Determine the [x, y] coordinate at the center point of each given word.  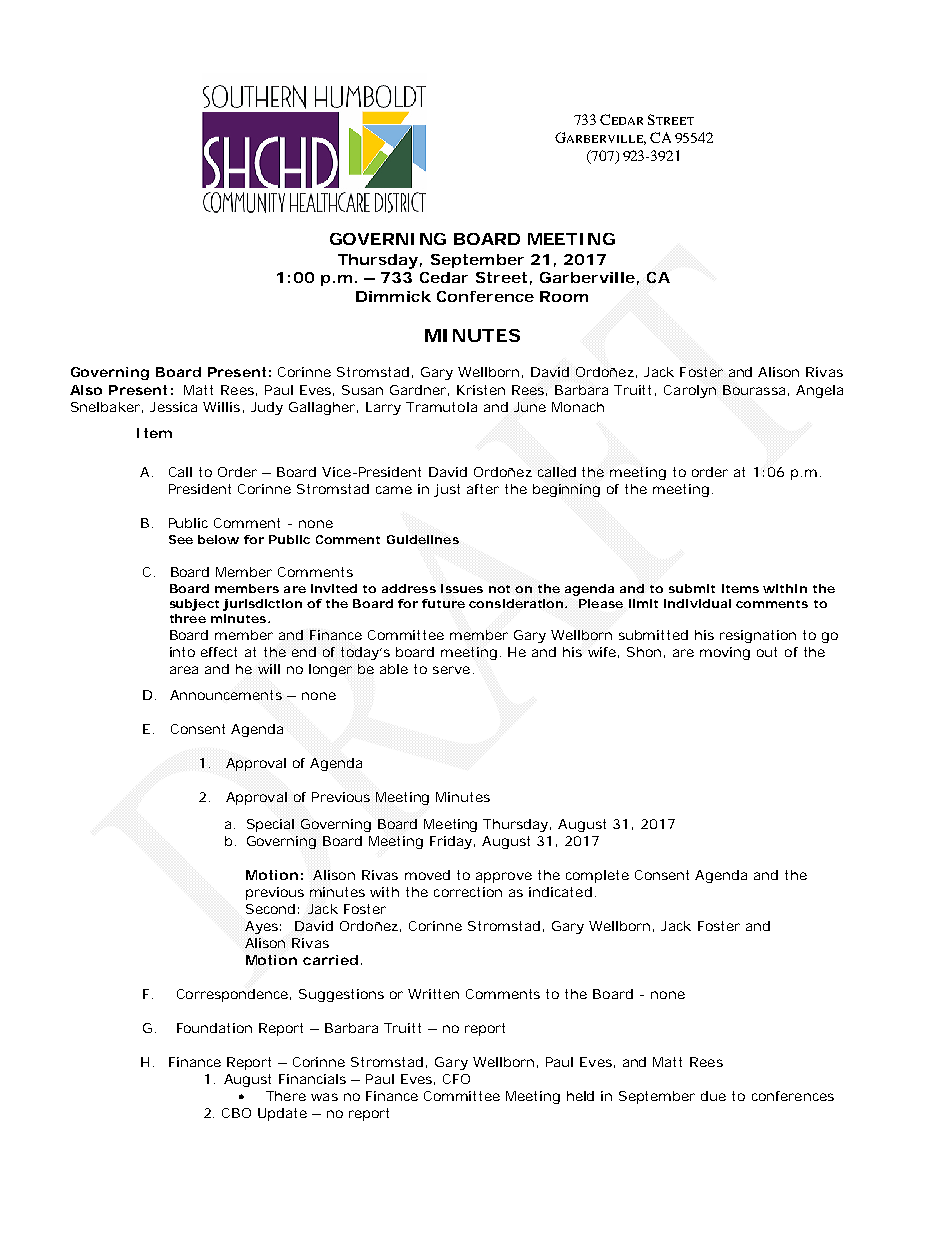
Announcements [226, 695]
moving [725, 653]
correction [468, 892]
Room [564, 296]
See [181, 539]
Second [270, 909]
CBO [236, 1113]
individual [697, 603]
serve [451, 670]
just [447, 490]
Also [86, 390]
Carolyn [690, 391]
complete [597, 876]
